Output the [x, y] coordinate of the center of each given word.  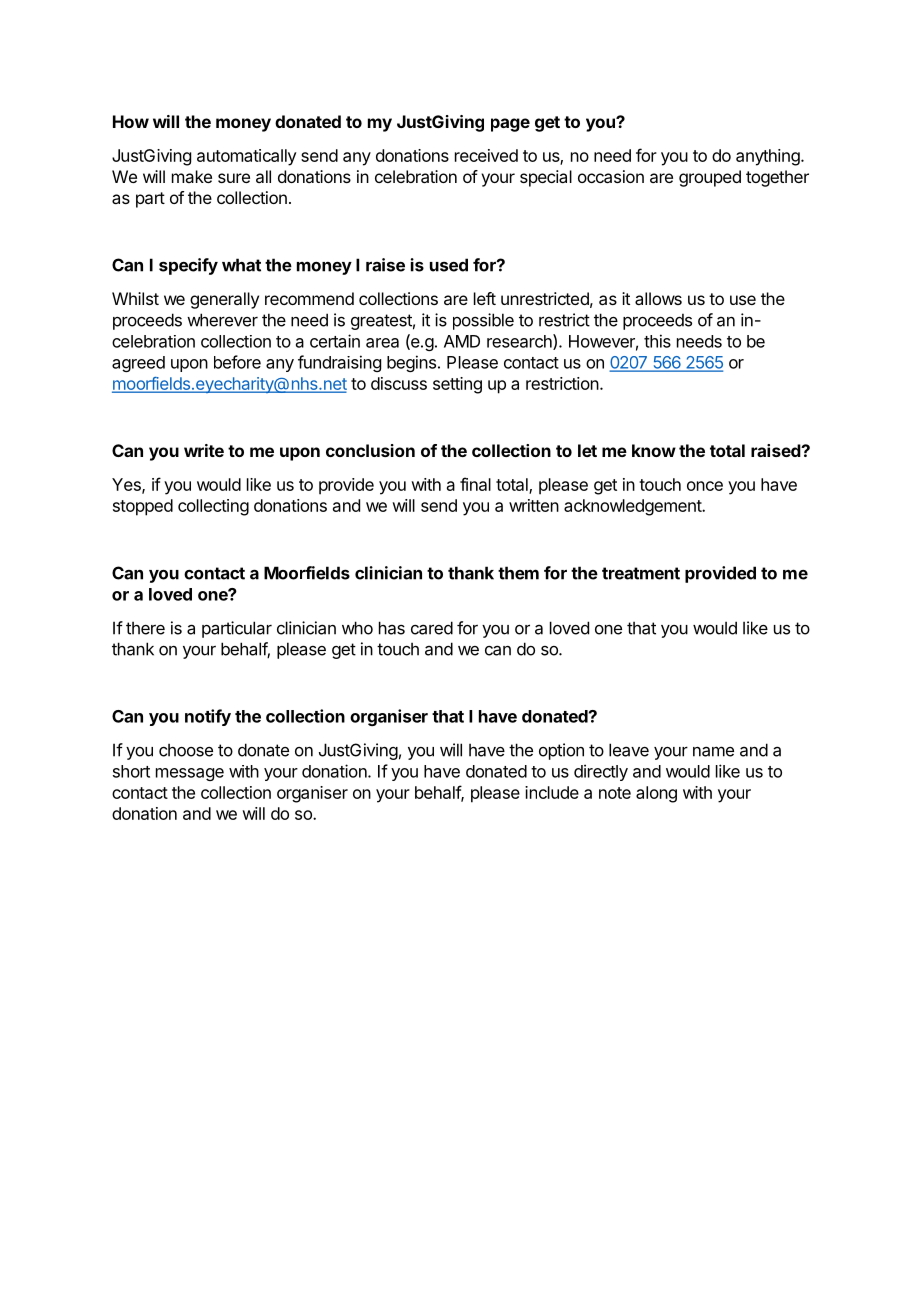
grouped [710, 178]
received [486, 155]
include [552, 792]
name [713, 751]
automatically [247, 157]
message [190, 774]
